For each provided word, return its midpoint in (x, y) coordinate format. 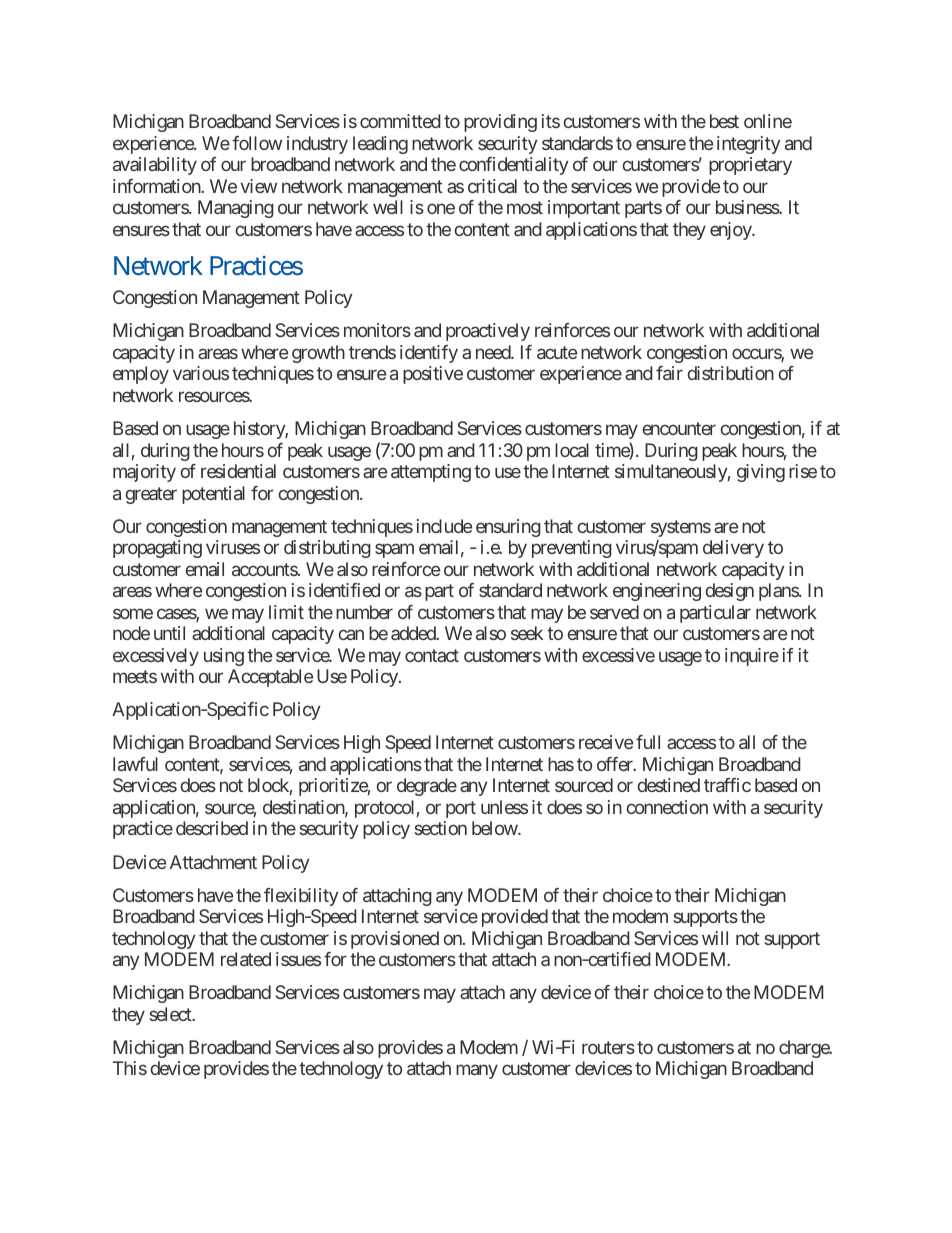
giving (761, 473)
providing (500, 123)
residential (238, 471)
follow (257, 143)
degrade (427, 787)
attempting (431, 473)
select (172, 1014)
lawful (135, 764)
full (648, 742)
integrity (748, 145)
